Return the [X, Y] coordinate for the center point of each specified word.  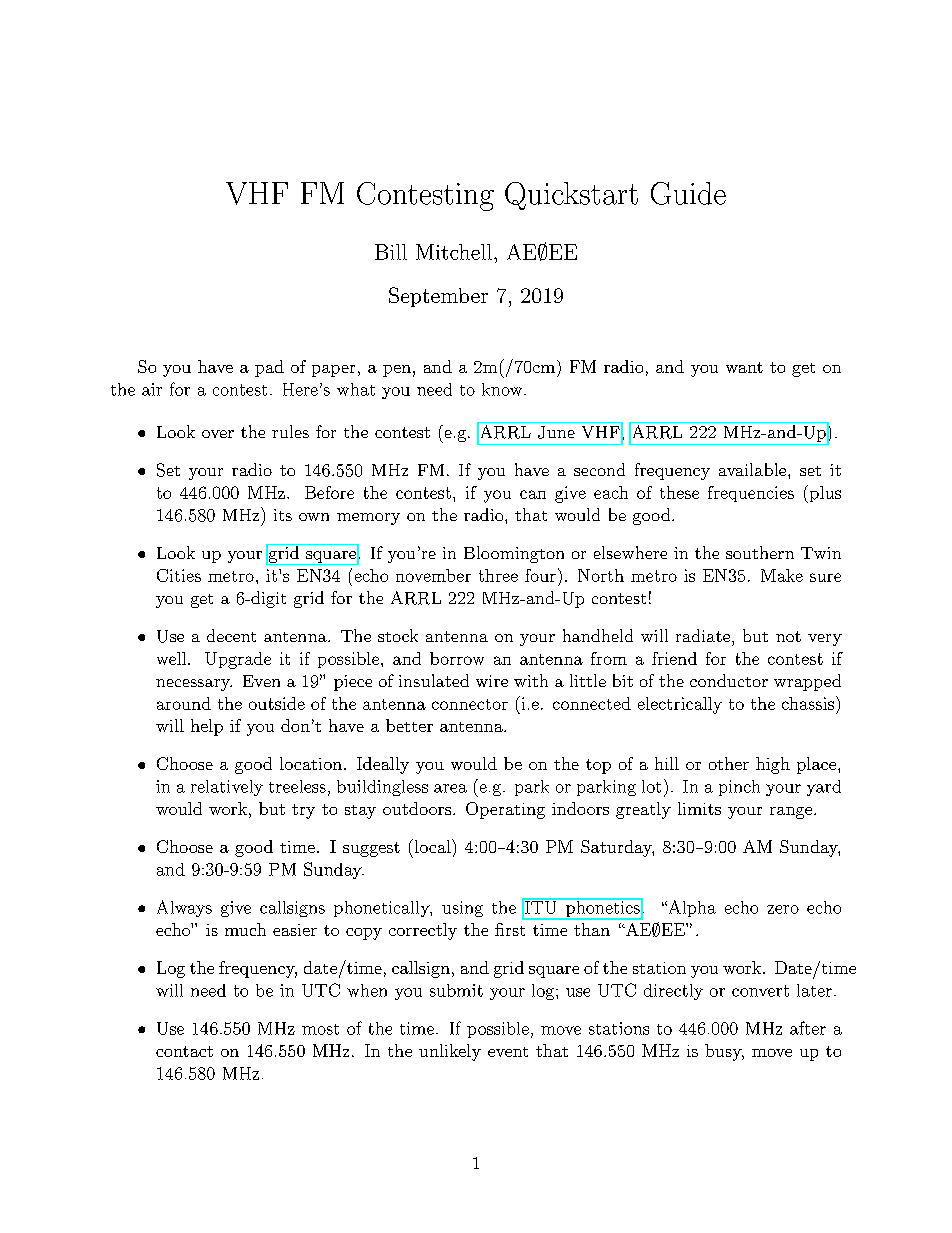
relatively [227, 788]
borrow [457, 658]
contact [184, 1051]
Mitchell [454, 252]
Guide [688, 193]
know [502, 389]
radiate [703, 635]
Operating [505, 810]
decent [231, 635]
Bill [391, 252]
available [752, 469]
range [791, 813]
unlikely [450, 1052]
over [218, 434]
